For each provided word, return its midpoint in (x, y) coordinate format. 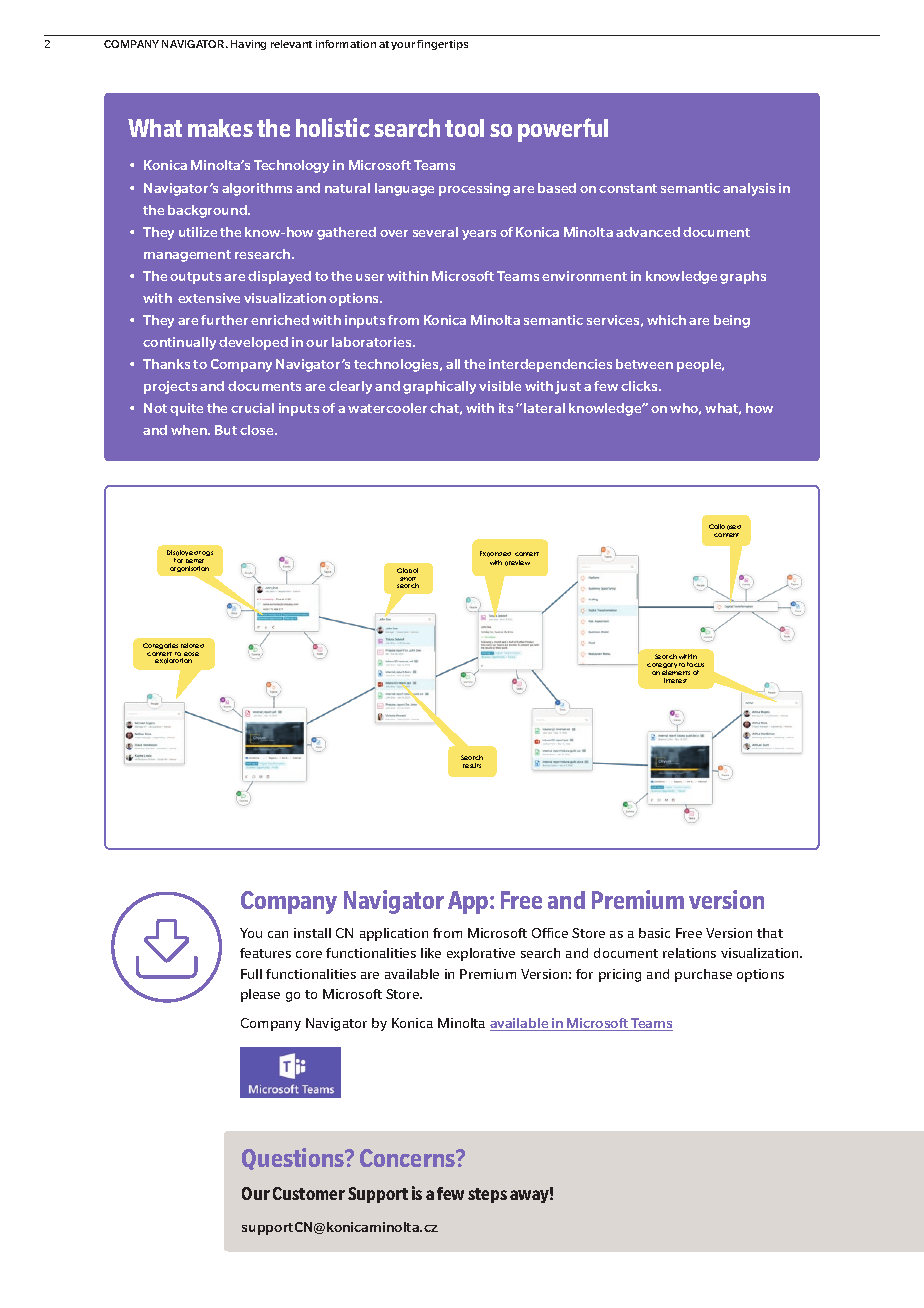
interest (675, 680)
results (472, 765)
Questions (294, 1159)
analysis (749, 189)
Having (248, 45)
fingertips (442, 45)
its (506, 408)
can (278, 934)
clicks (640, 386)
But (226, 430)
